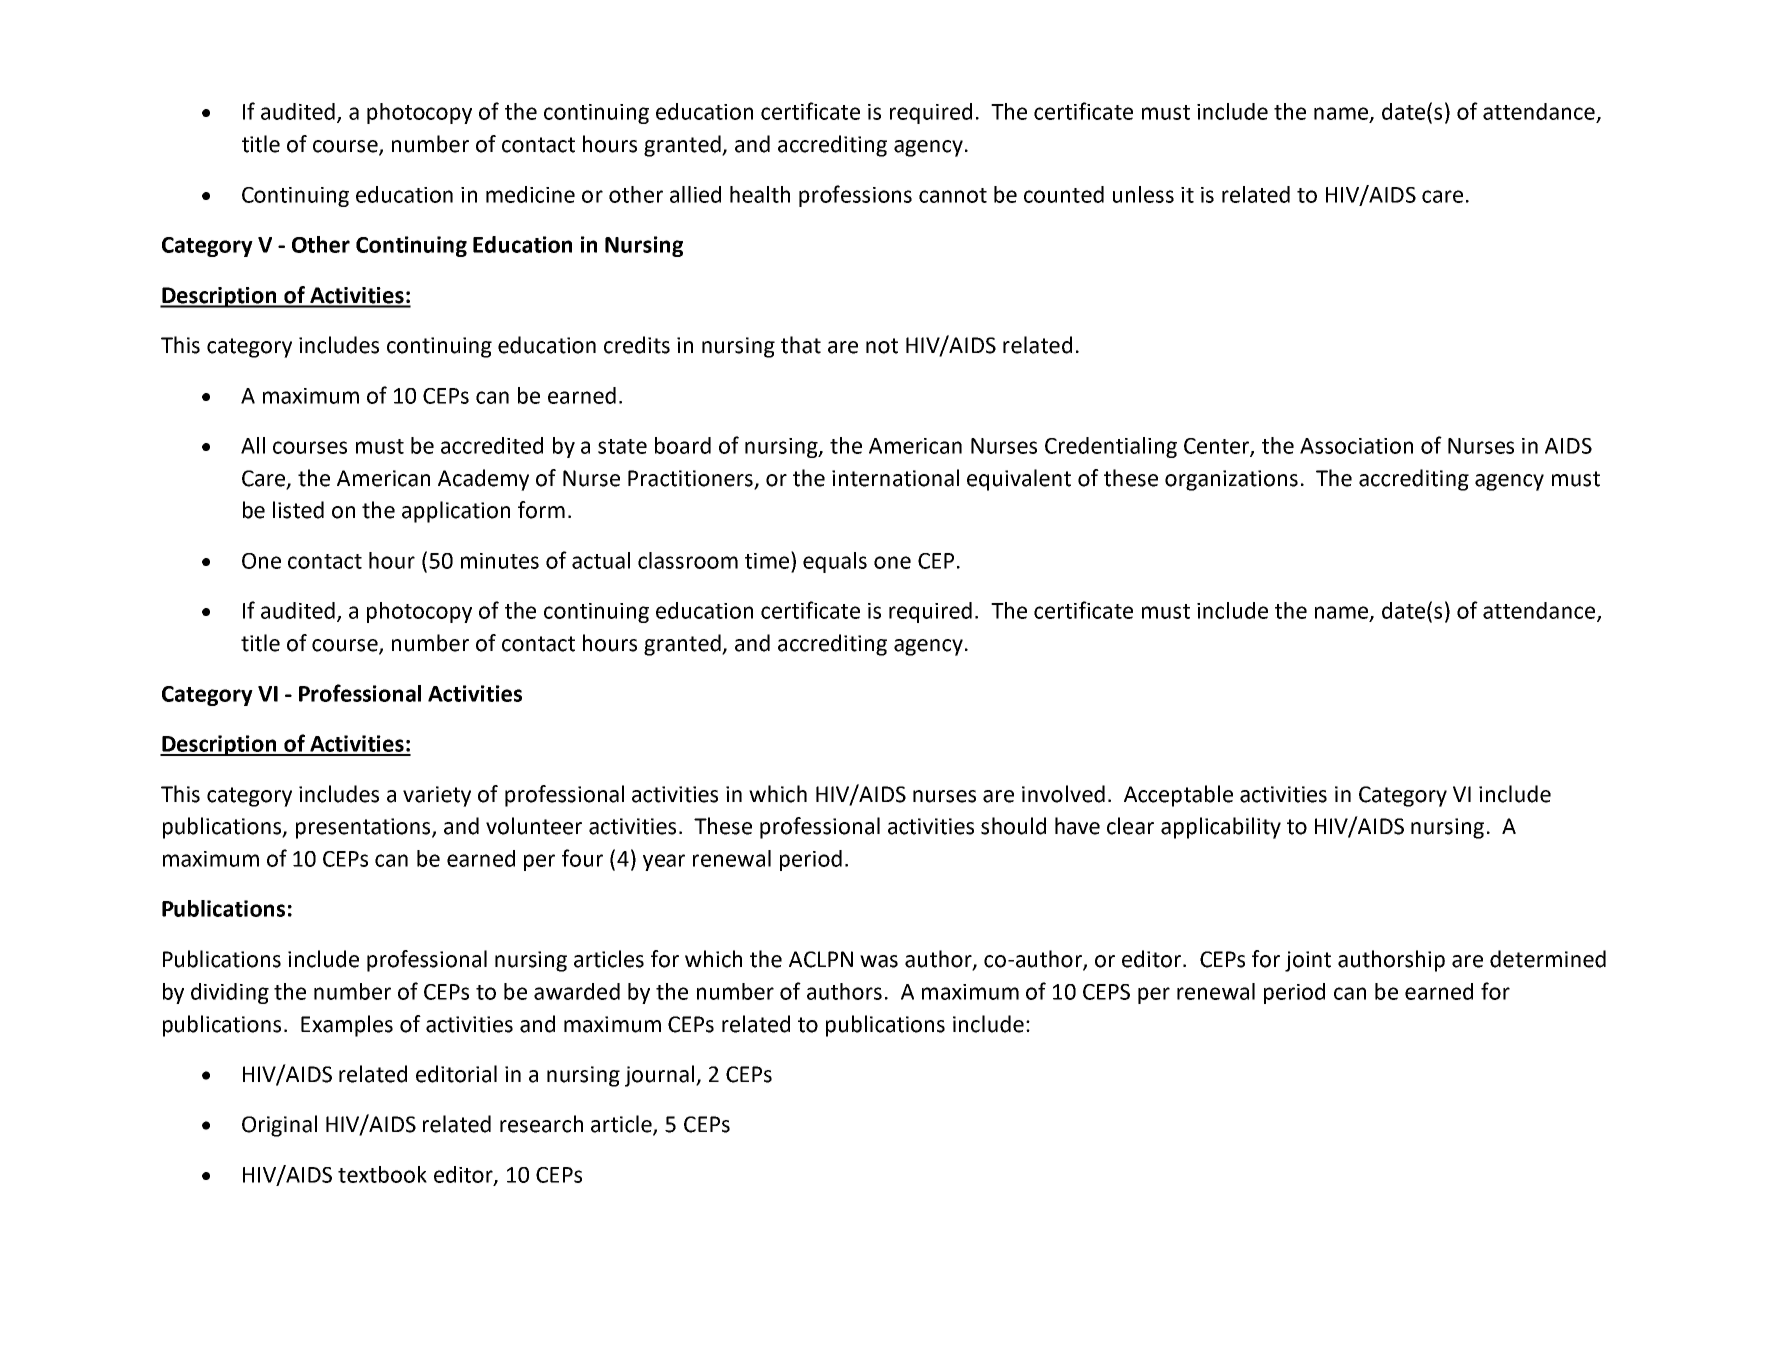 Image resolution: width=1769 pixels, height=1367 pixels. I want to click on textbook, so click(382, 1174).
